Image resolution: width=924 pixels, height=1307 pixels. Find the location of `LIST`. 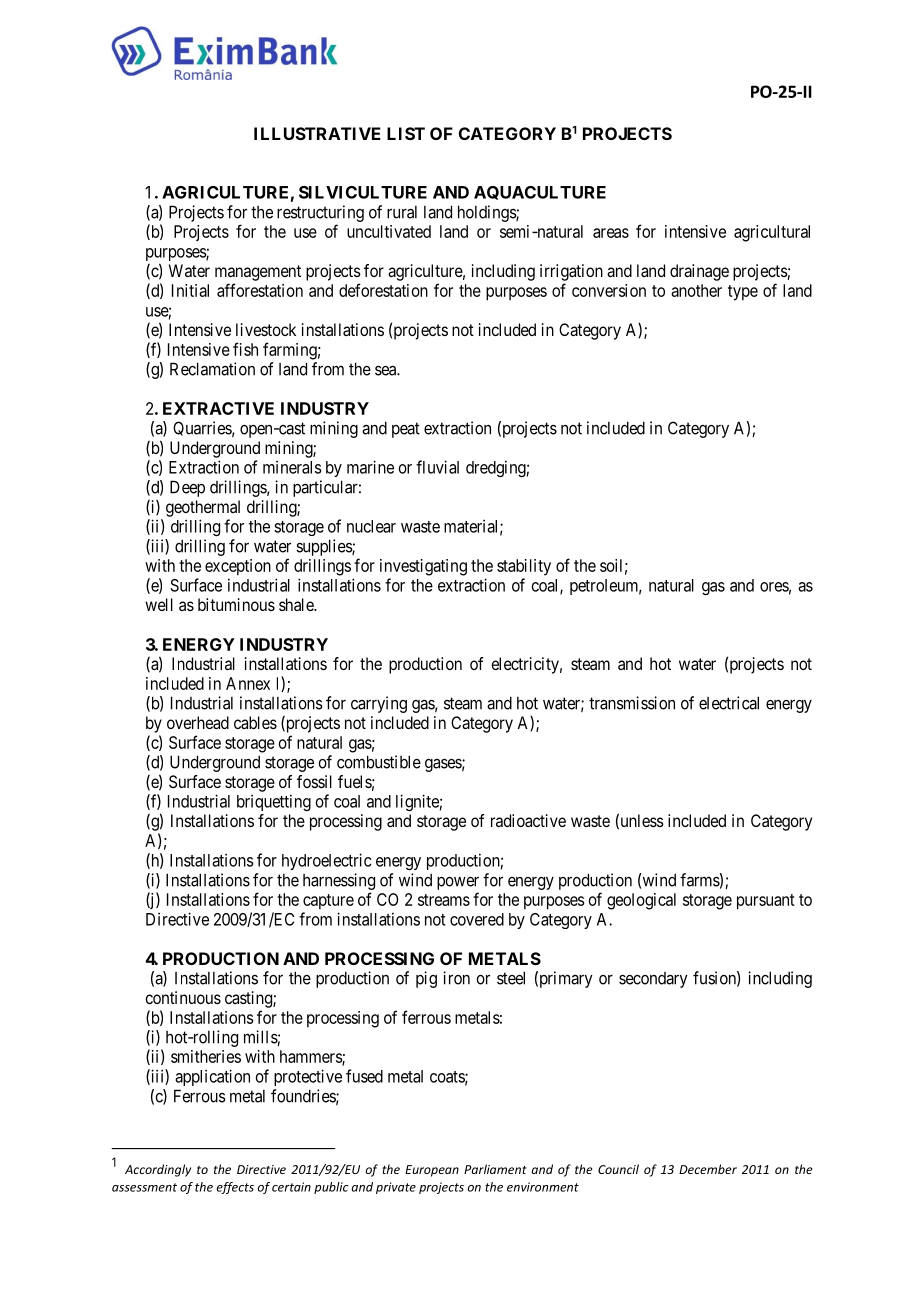

LIST is located at coordinates (406, 133).
